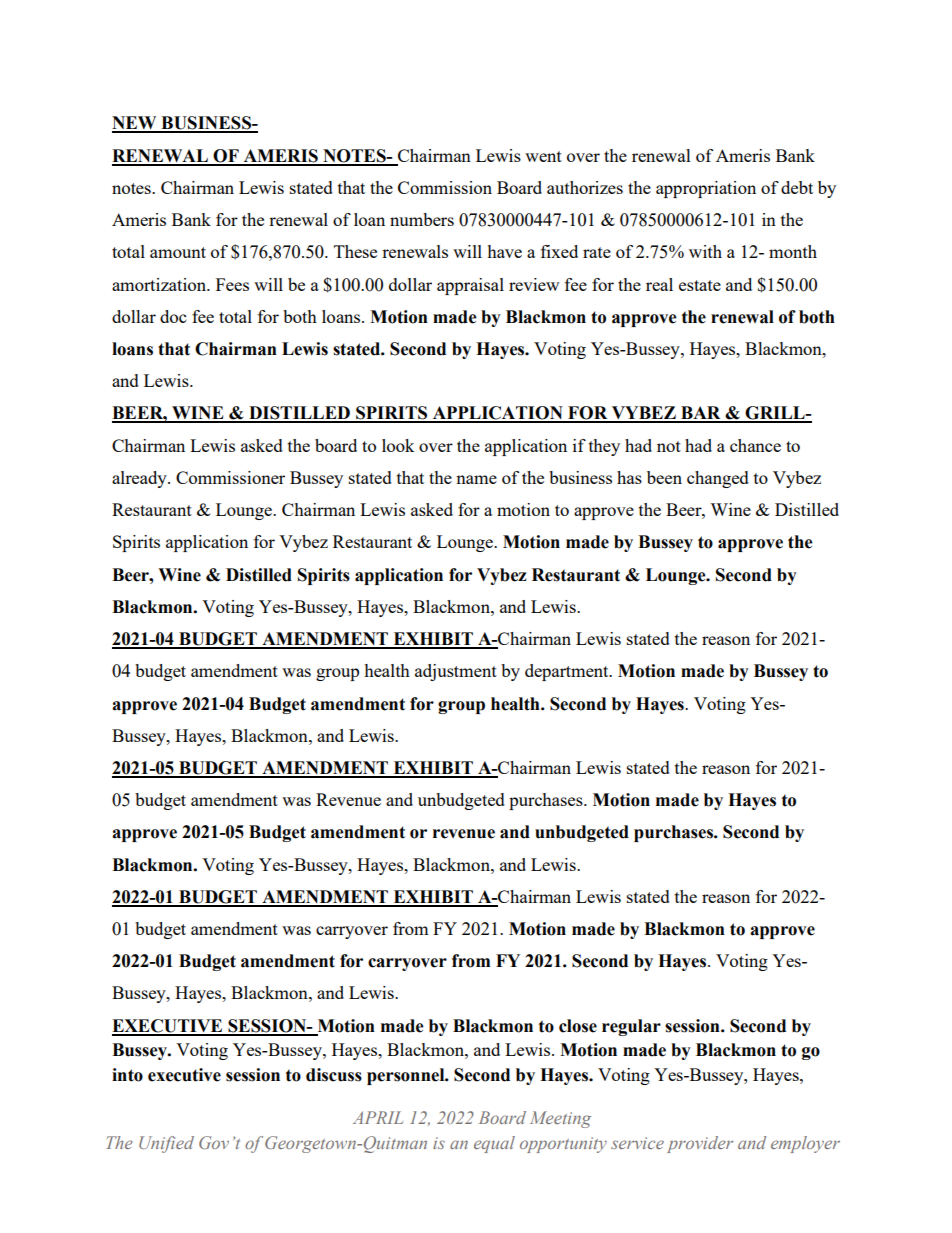 The width and height of the screenshot is (952, 1233). What do you see at coordinates (127, 1075) in the screenshot?
I see `into` at bounding box center [127, 1075].
